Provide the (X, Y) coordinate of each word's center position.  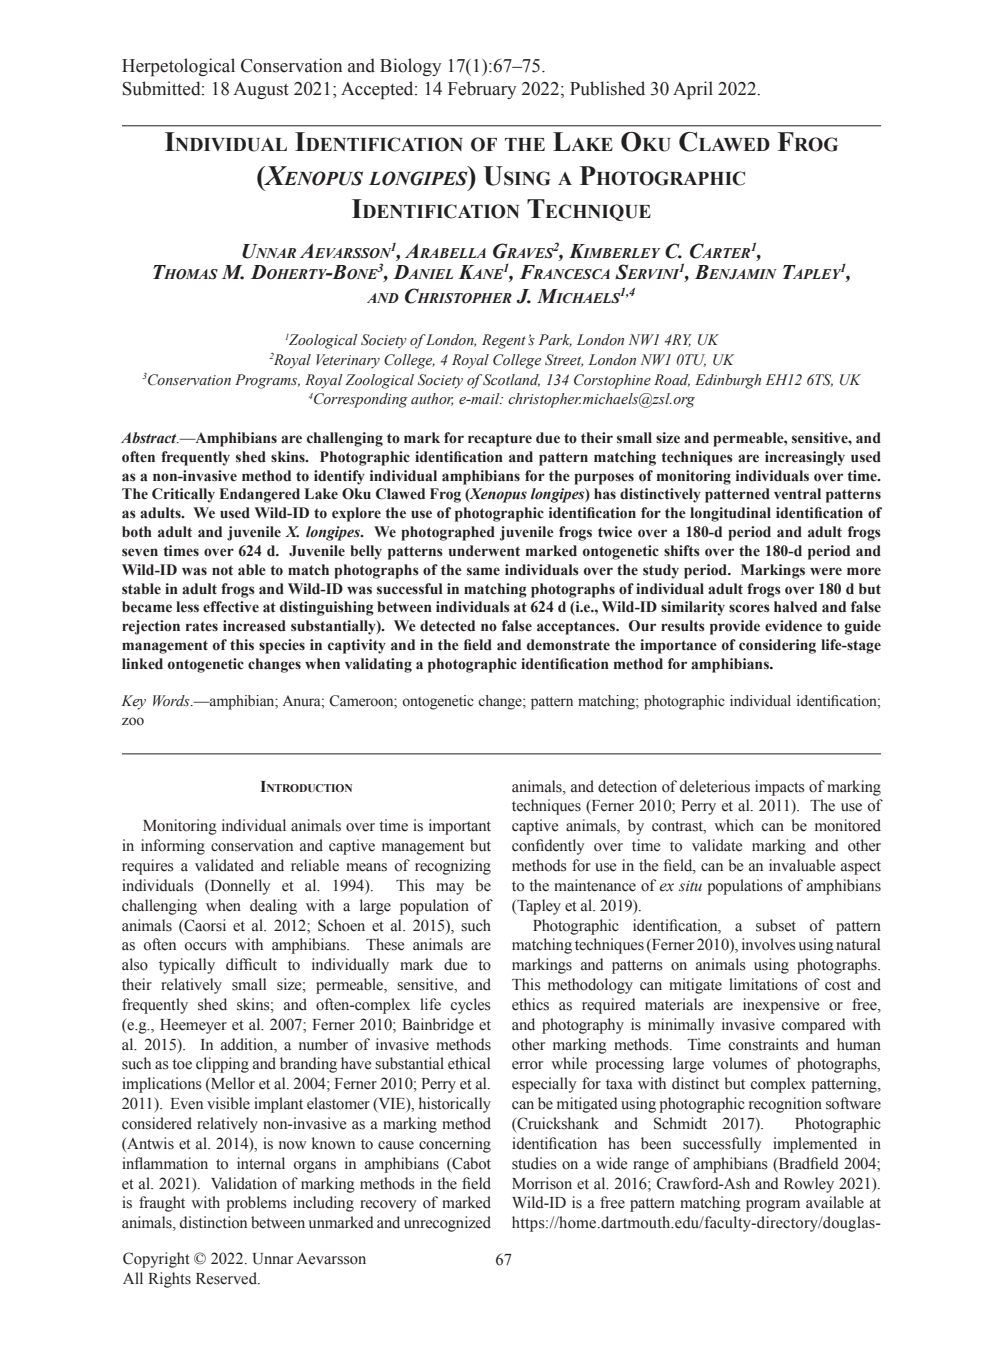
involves (769, 944)
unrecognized (447, 1224)
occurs (206, 946)
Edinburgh (728, 381)
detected (447, 626)
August (261, 90)
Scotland (511, 380)
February (482, 90)
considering (777, 646)
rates (202, 626)
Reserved (227, 1278)
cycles (471, 1006)
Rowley (809, 1185)
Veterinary (348, 361)
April (693, 90)
